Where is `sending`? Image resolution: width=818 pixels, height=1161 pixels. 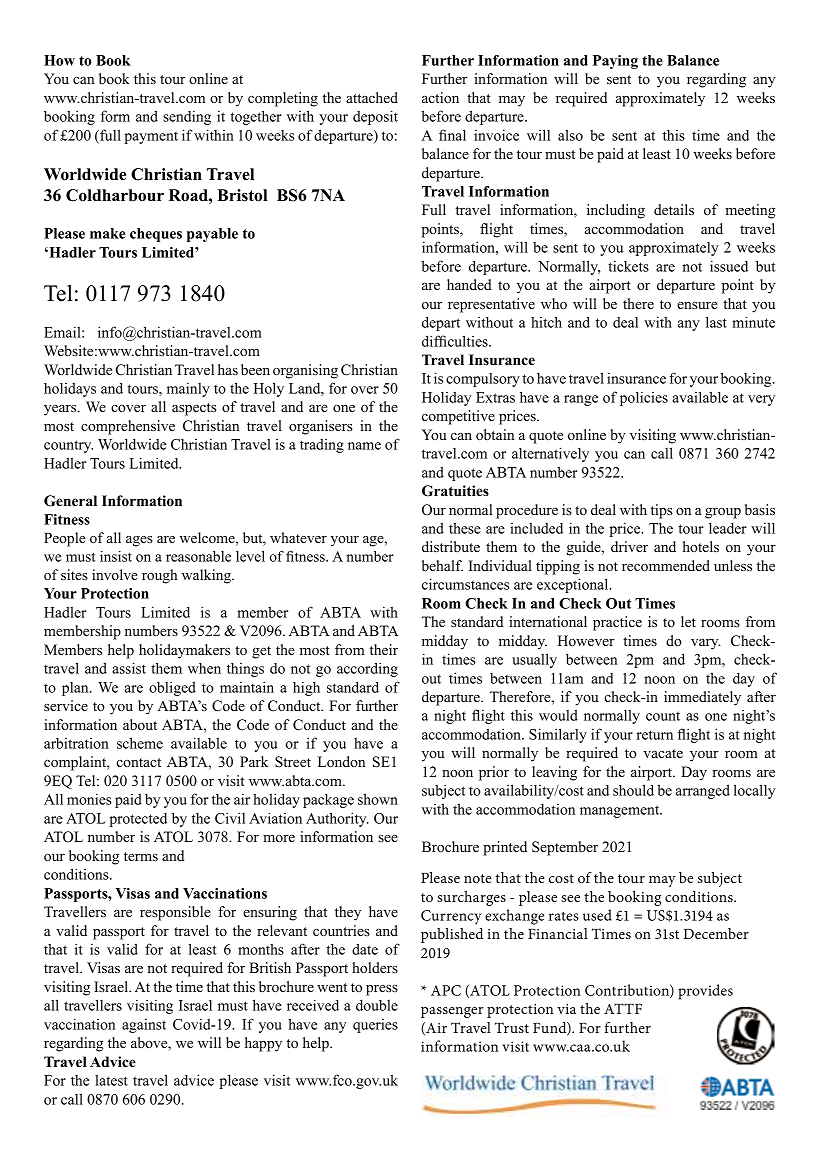 sending is located at coordinates (187, 117).
